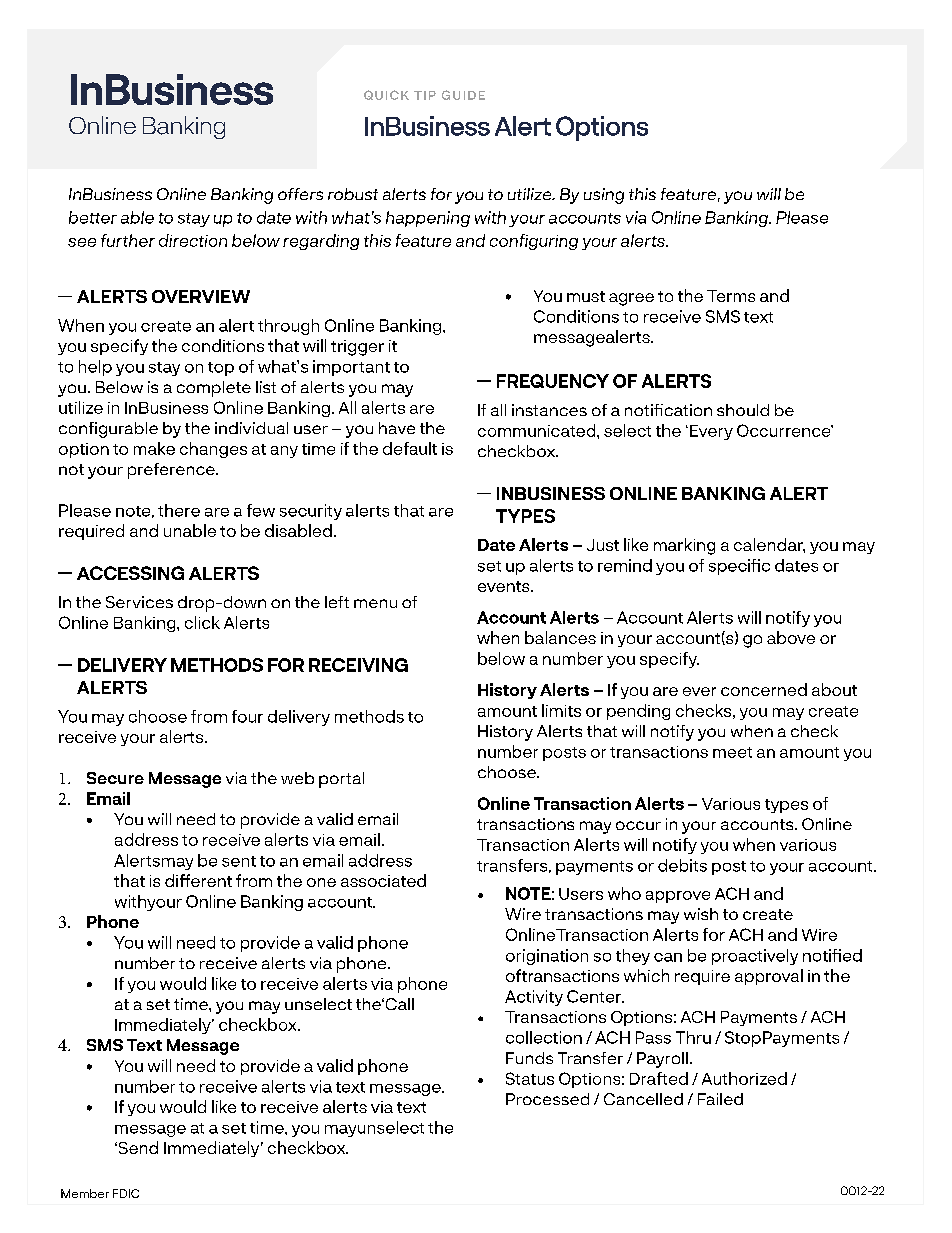  Describe the element at coordinates (791, 637) in the image. I see `above` at that location.
